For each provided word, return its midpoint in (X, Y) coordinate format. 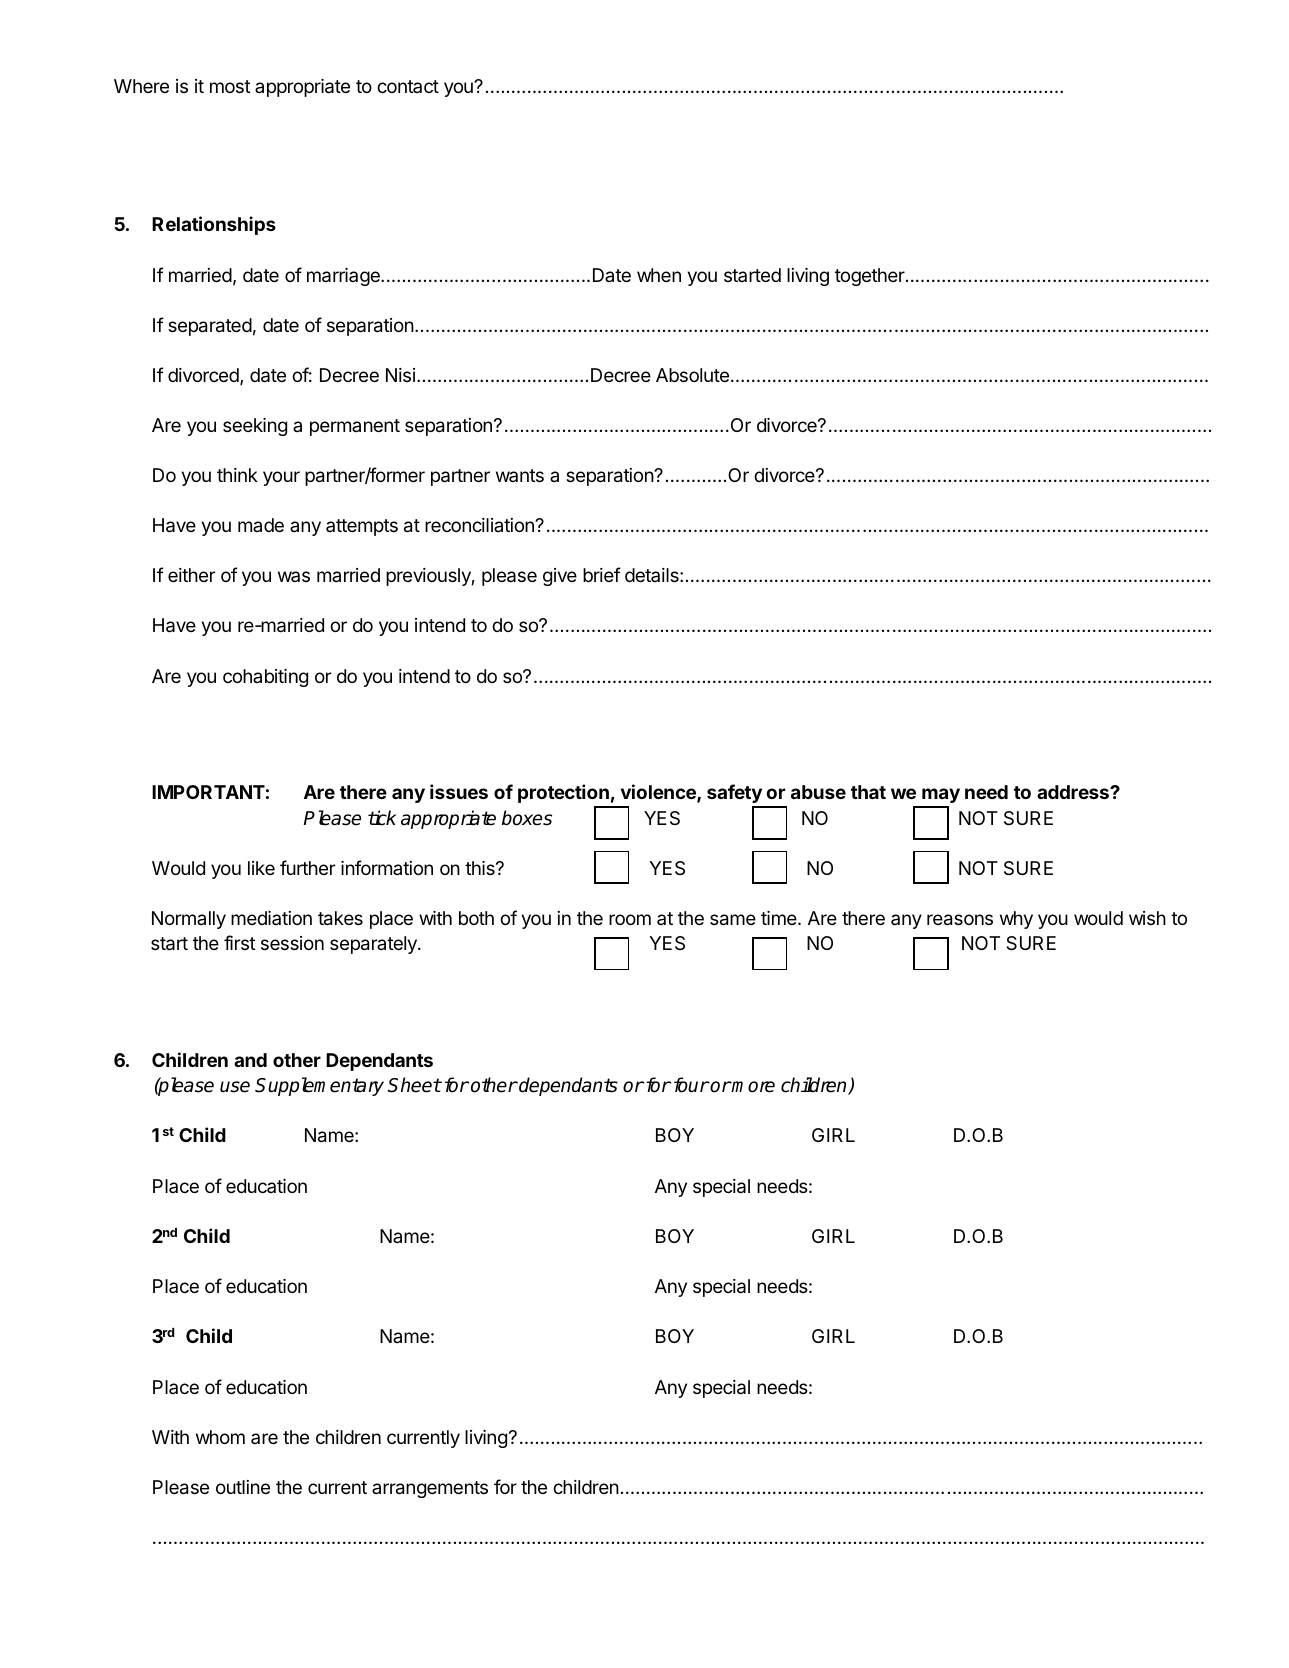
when (659, 275)
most (230, 86)
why (1016, 920)
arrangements (430, 1489)
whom (220, 1437)
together (871, 277)
